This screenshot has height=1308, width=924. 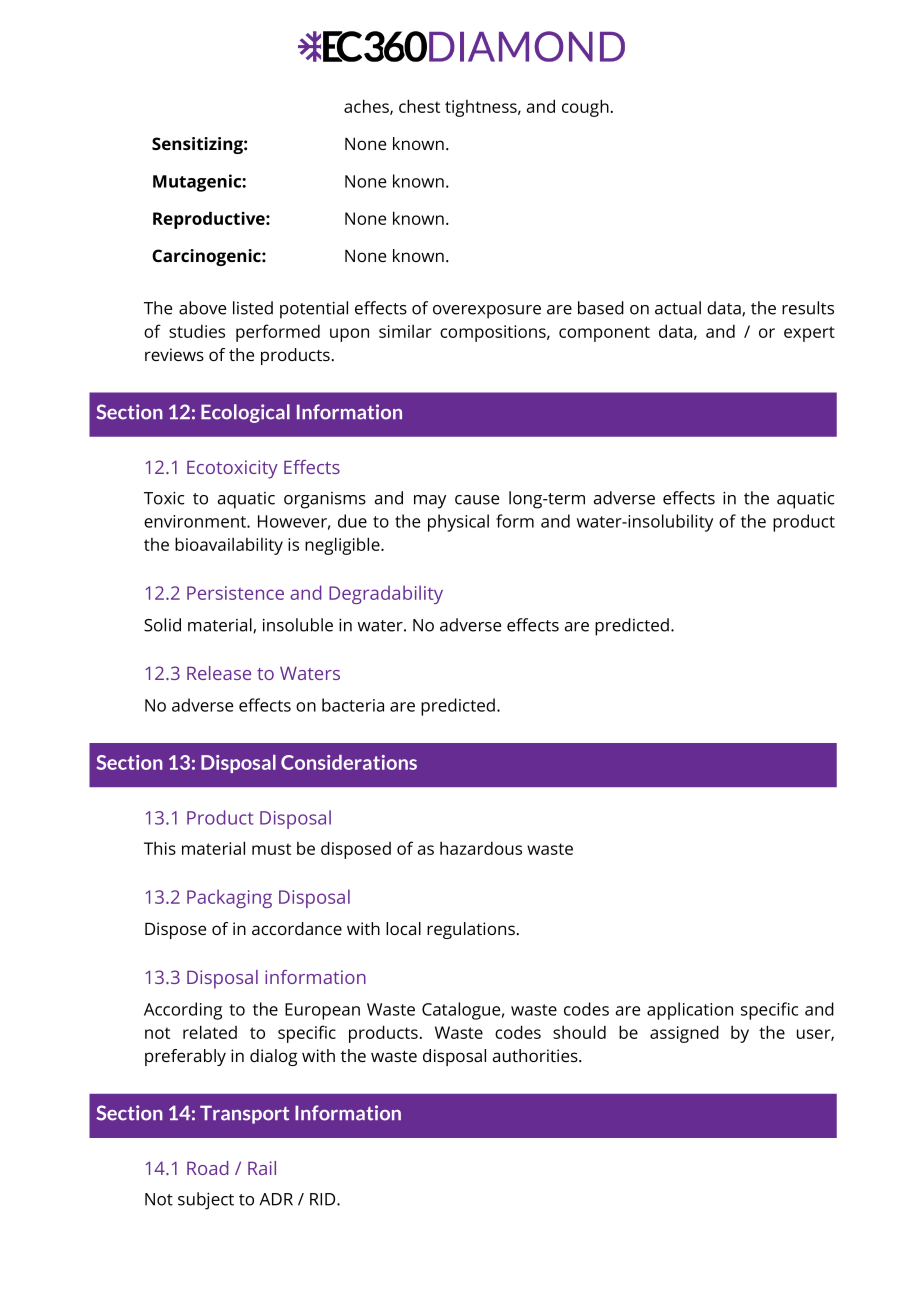 I want to click on bacteria, so click(x=353, y=705).
